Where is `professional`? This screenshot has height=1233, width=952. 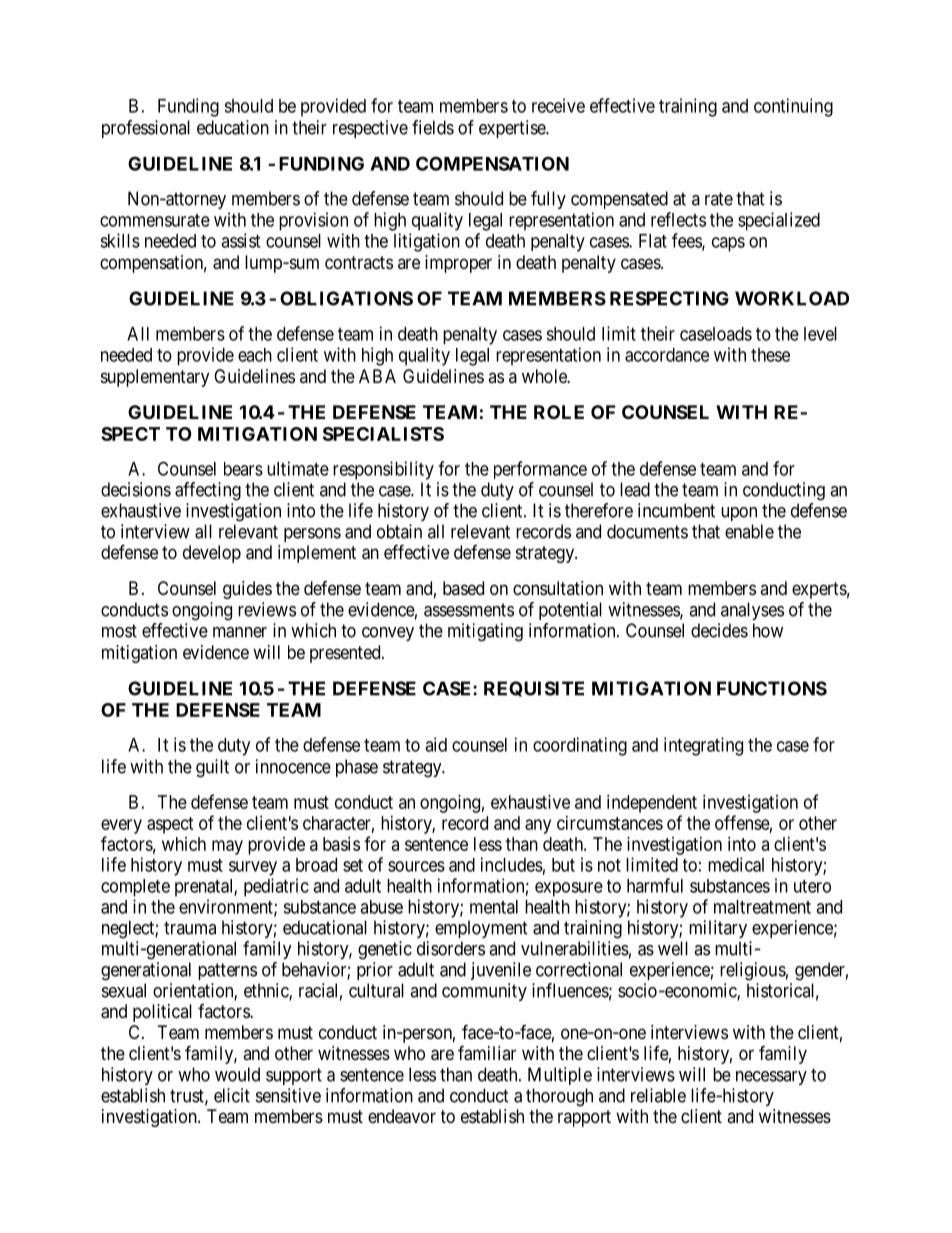
professional is located at coordinates (146, 129).
